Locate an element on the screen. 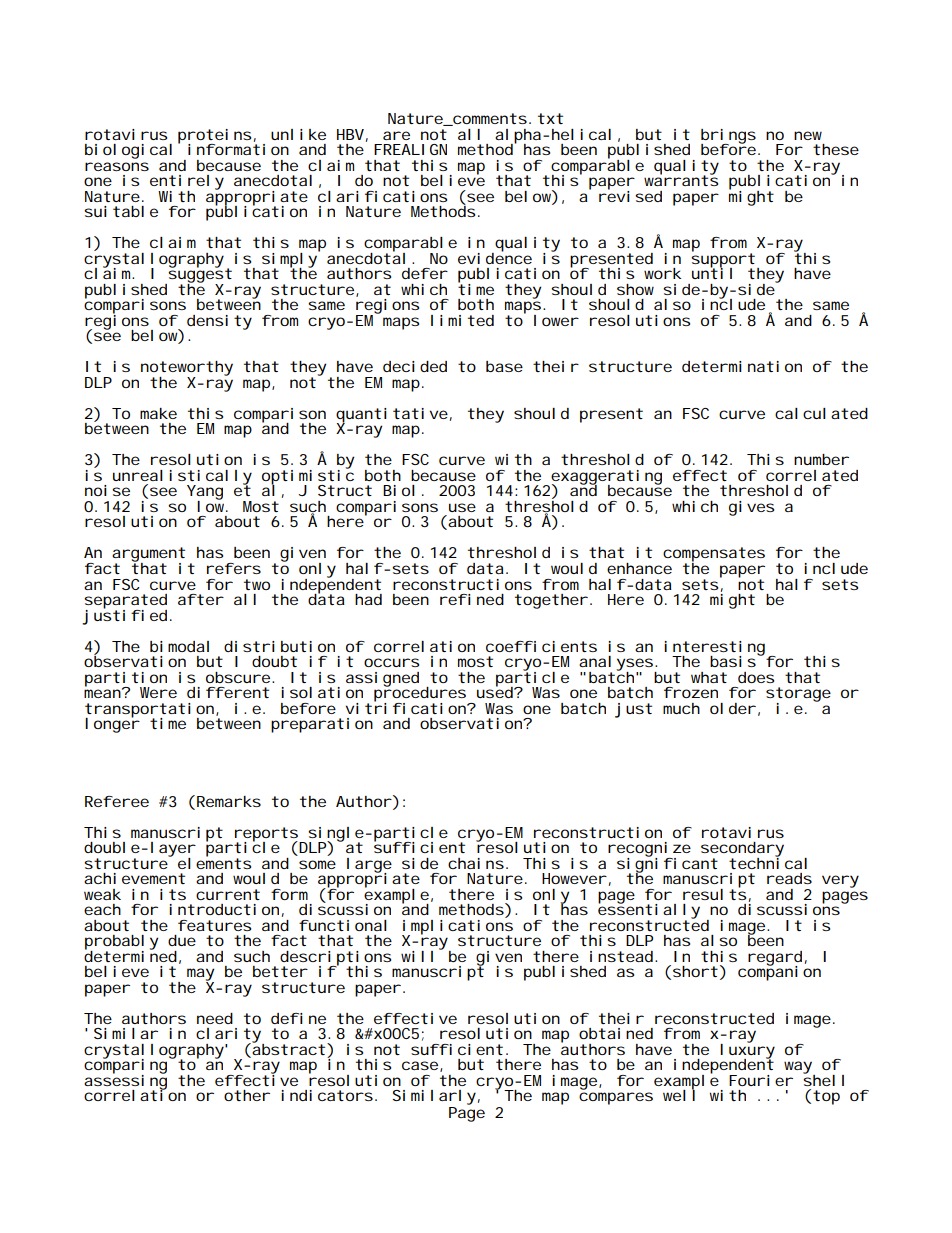 The width and height of the screenshot is (952, 1233). secondary is located at coordinates (742, 850).
